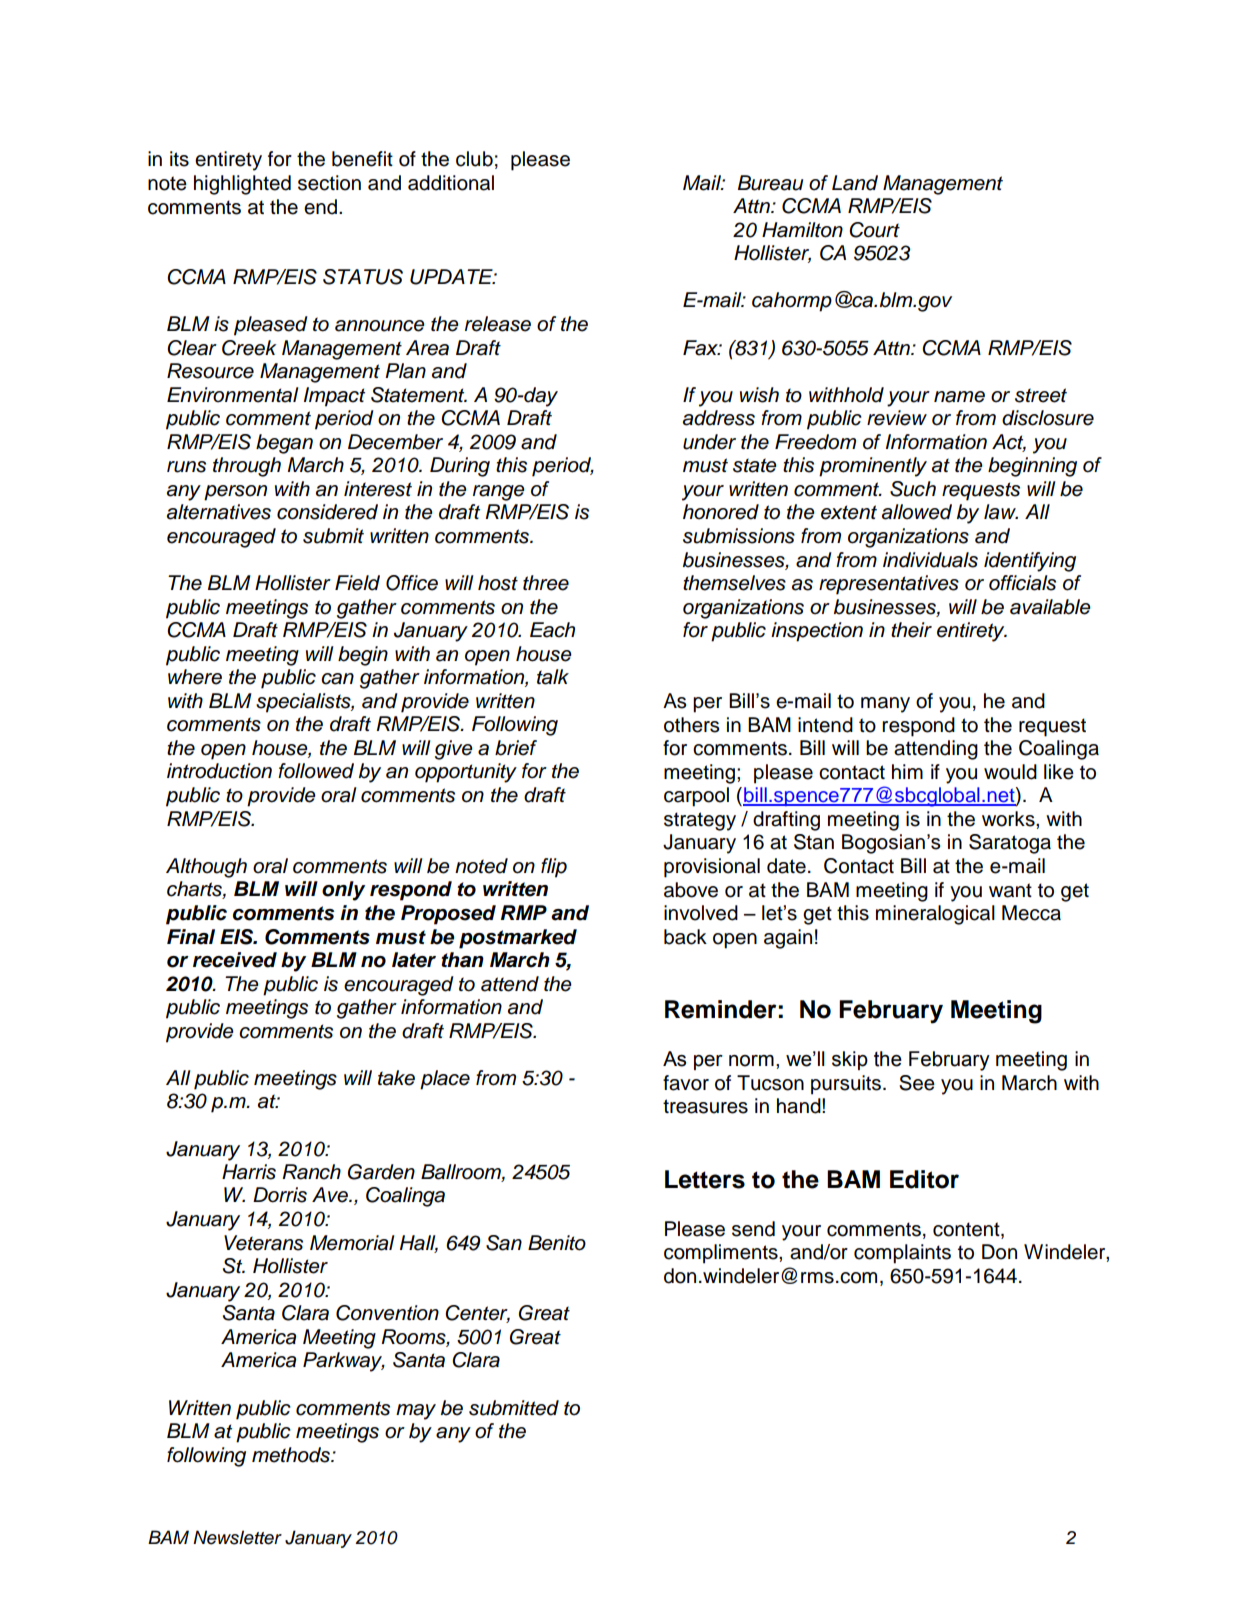 The width and height of the document is (1253, 1622). What do you see at coordinates (554, 868) in the document?
I see `flip` at bounding box center [554, 868].
